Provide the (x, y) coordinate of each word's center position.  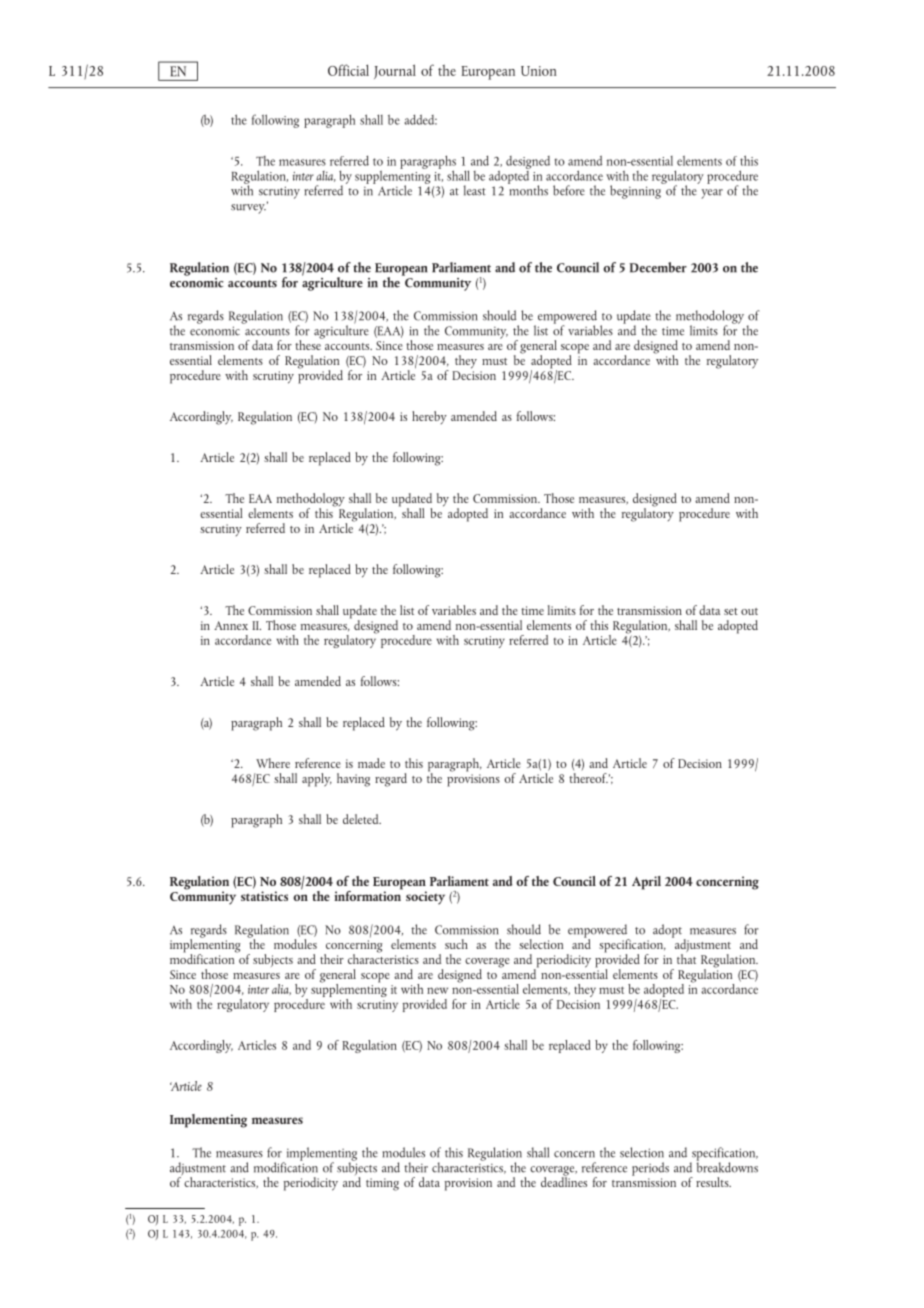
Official (348, 70)
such (456, 944)
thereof (588, 778)
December (658, 267)
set (731, 611)
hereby (429, 417)
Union (539, 71)
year (712, 194)
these (309, 344)
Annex (231, 625)
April (646, 883)
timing (382, 1184)
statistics (264, 896)
